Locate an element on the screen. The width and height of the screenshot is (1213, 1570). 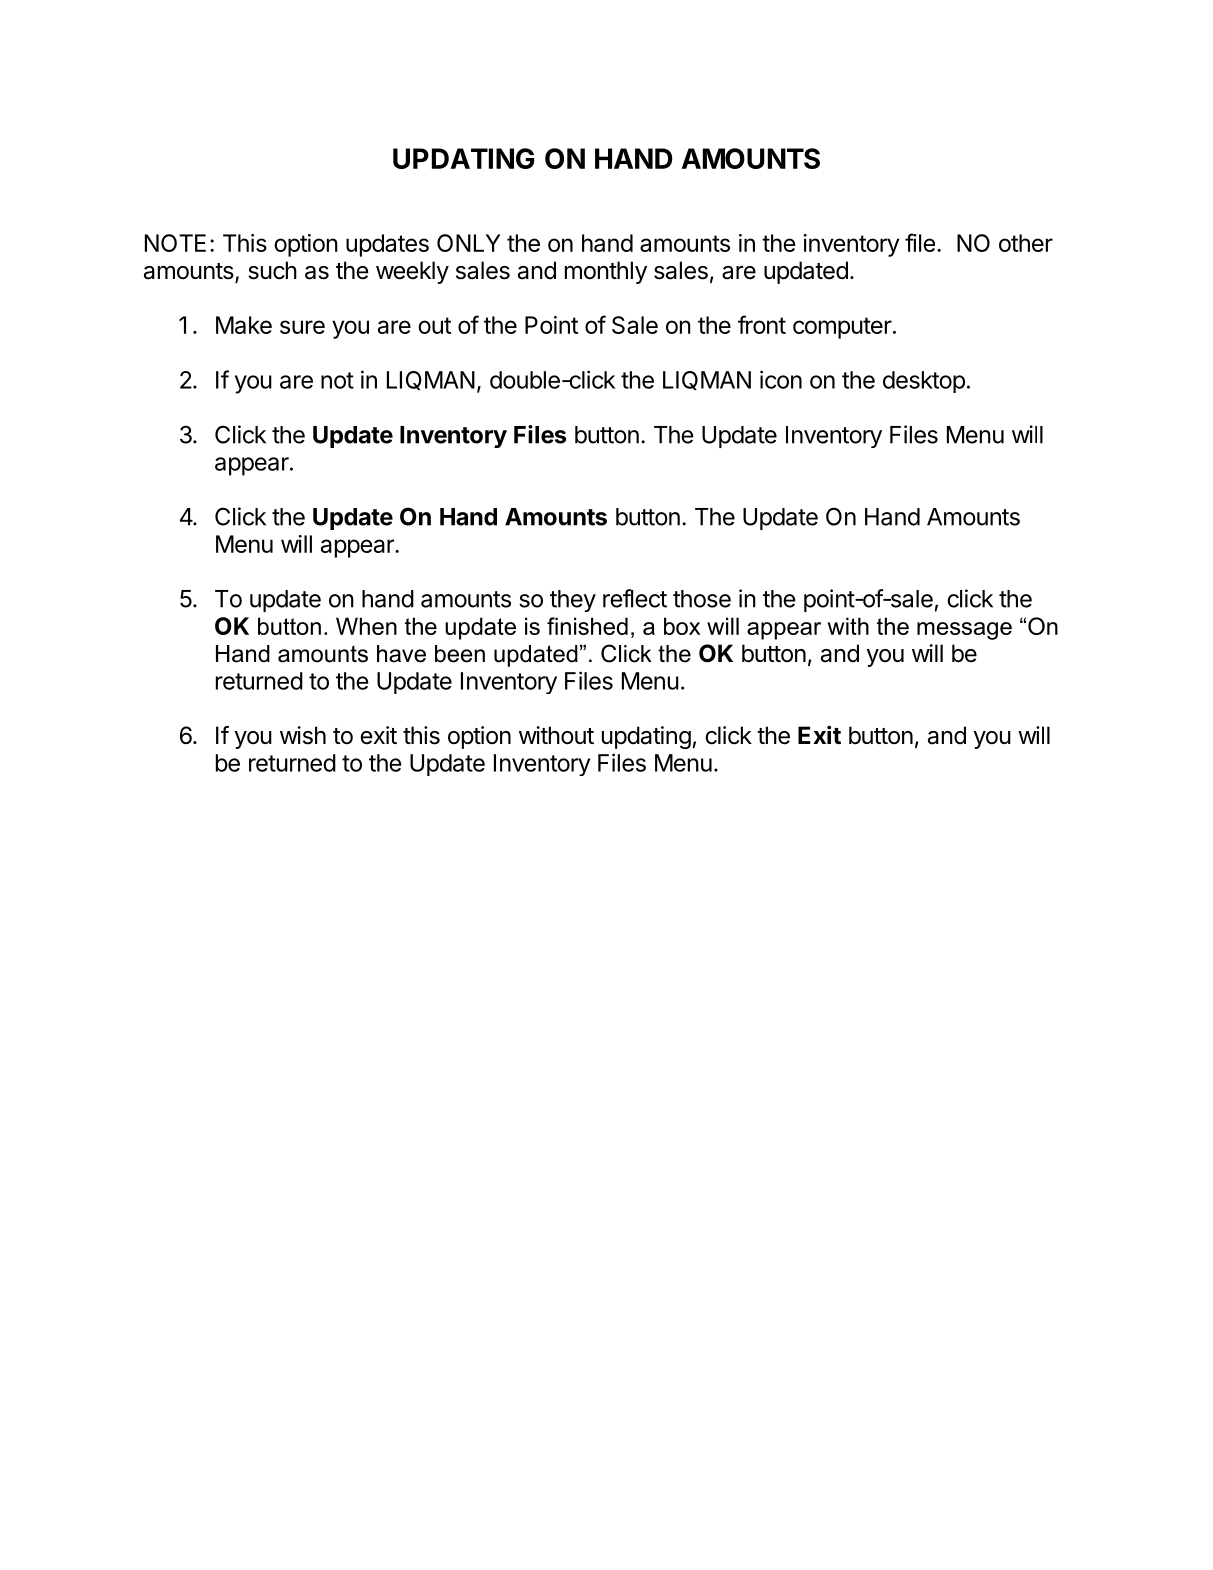
reflect is located at coordinates (635, 598).
